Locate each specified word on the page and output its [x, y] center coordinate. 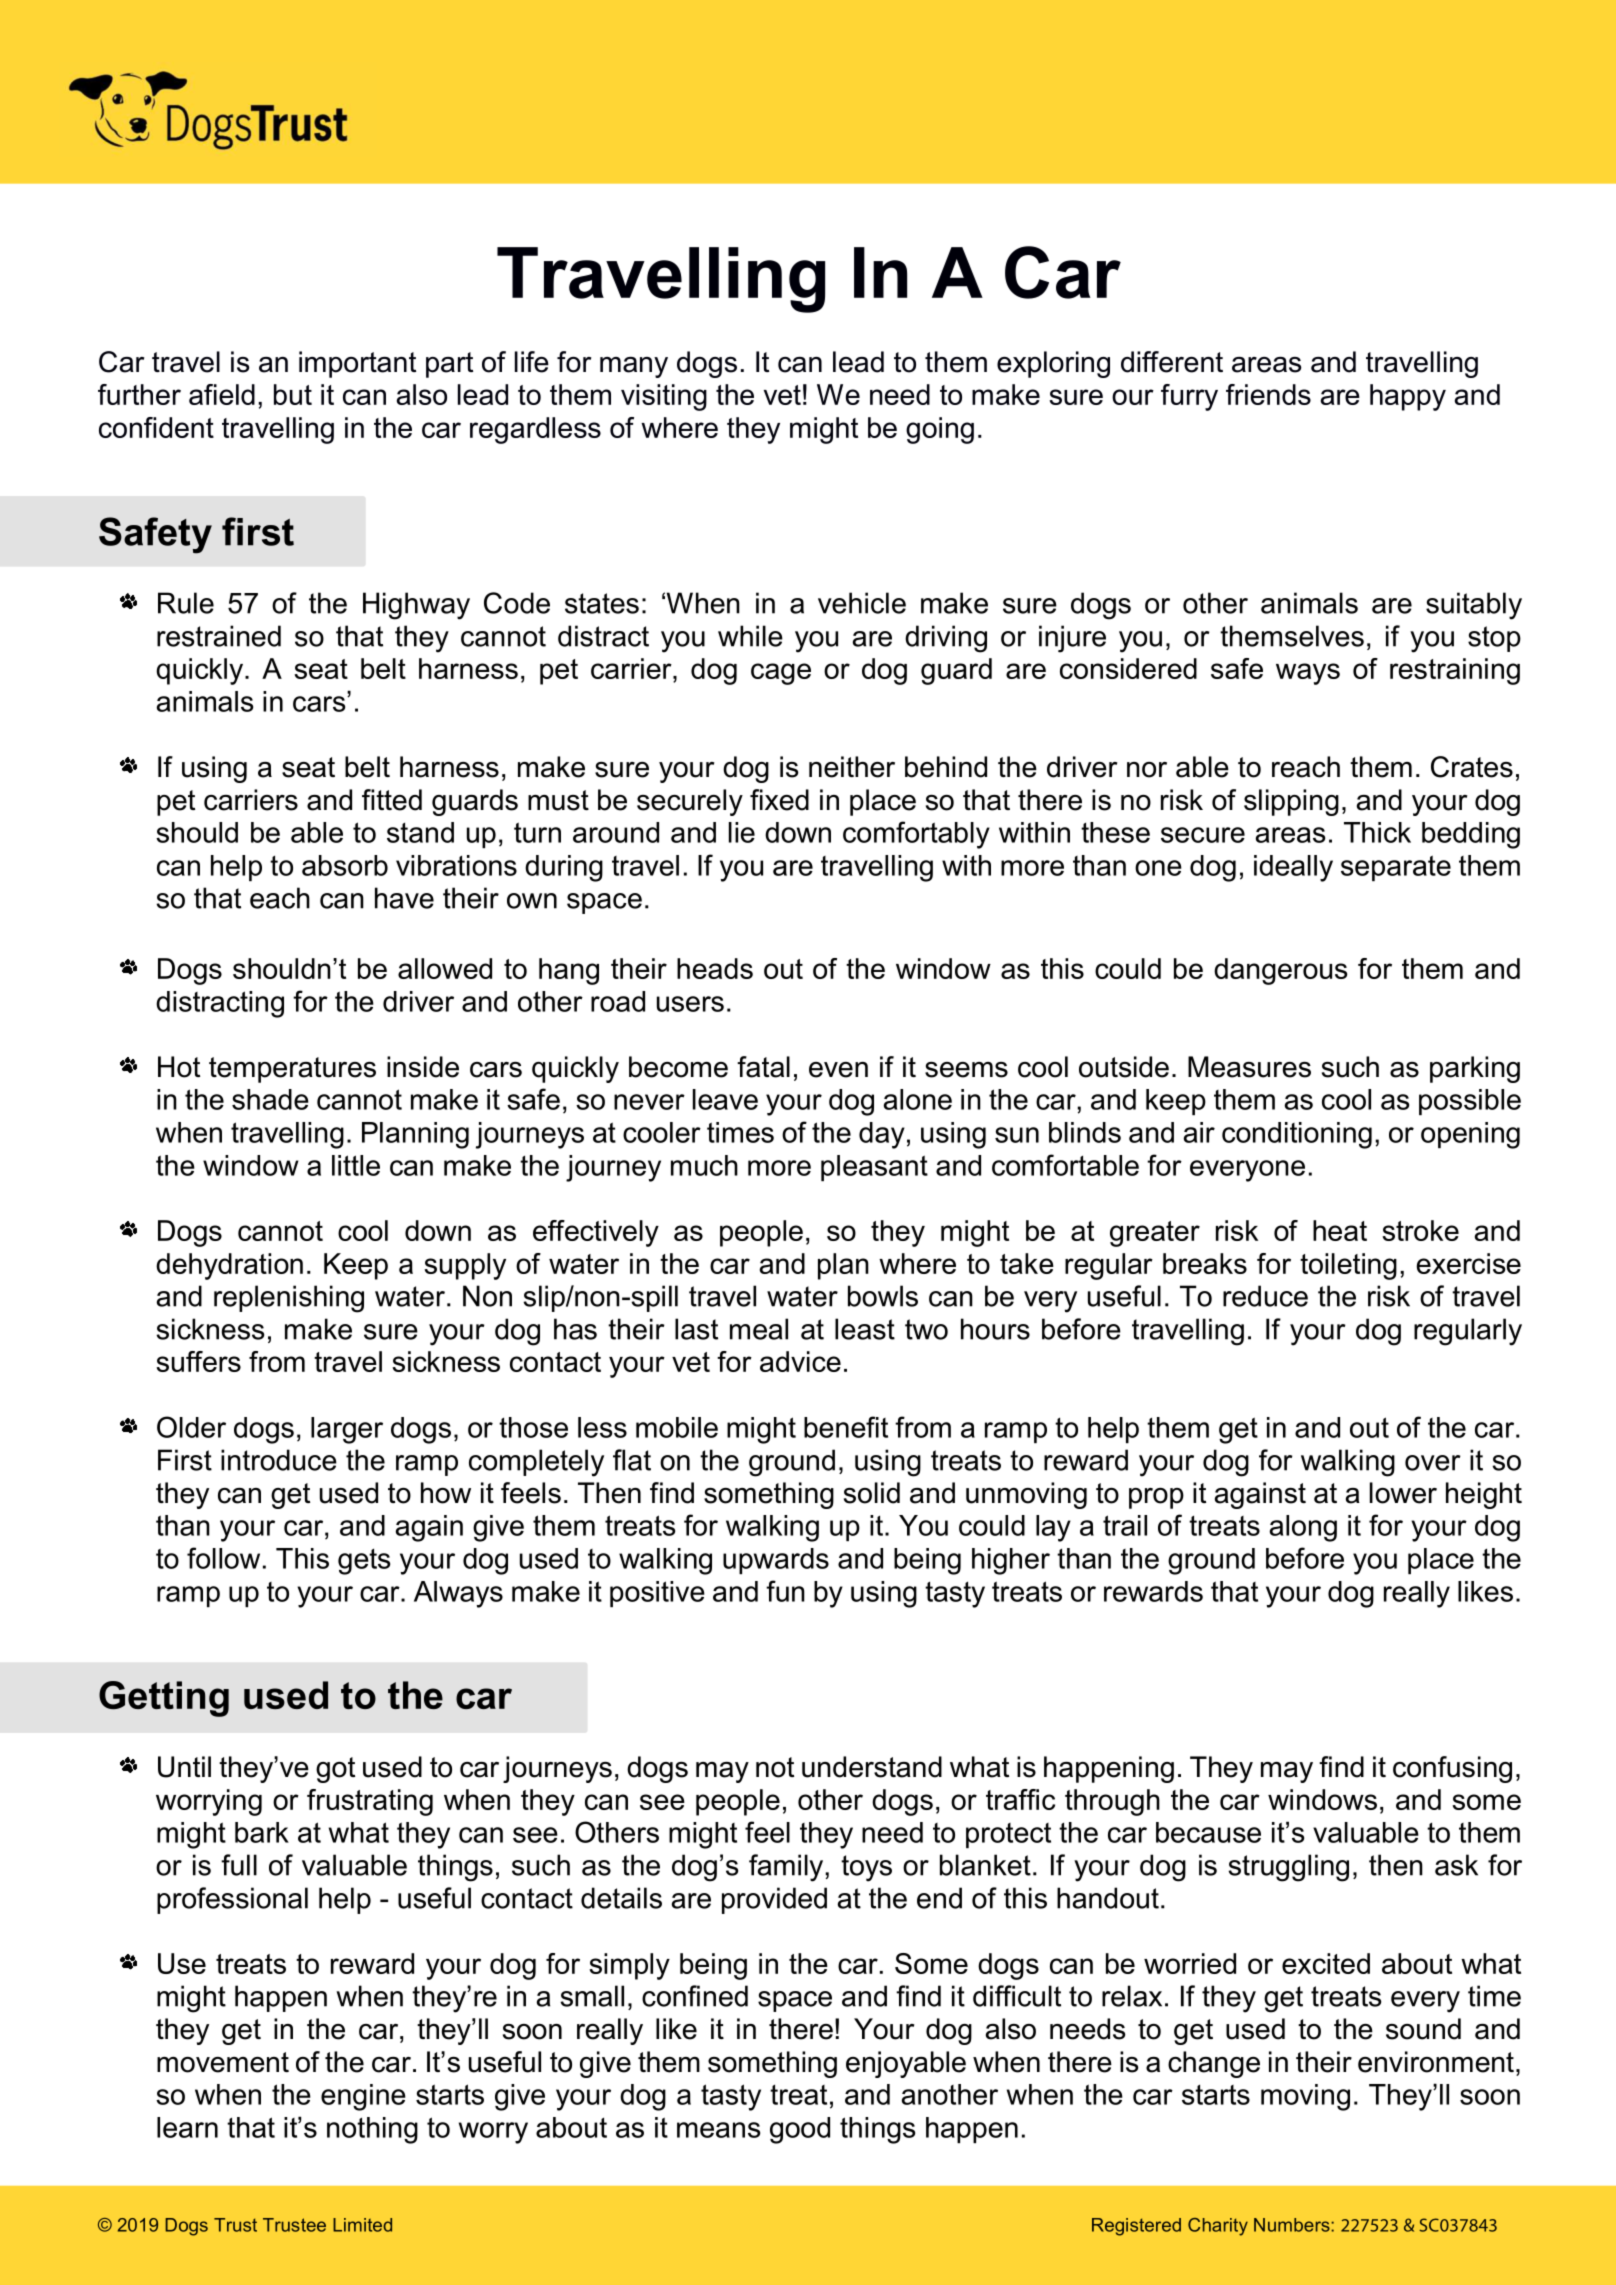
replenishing [289, 1299]
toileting [1348, 1266]
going [940, 430]
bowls [883, 1296]
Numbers [1293, 2225]
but [293, 394]
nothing [372, 2130]
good [800, 2130]
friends [1268, 394]
